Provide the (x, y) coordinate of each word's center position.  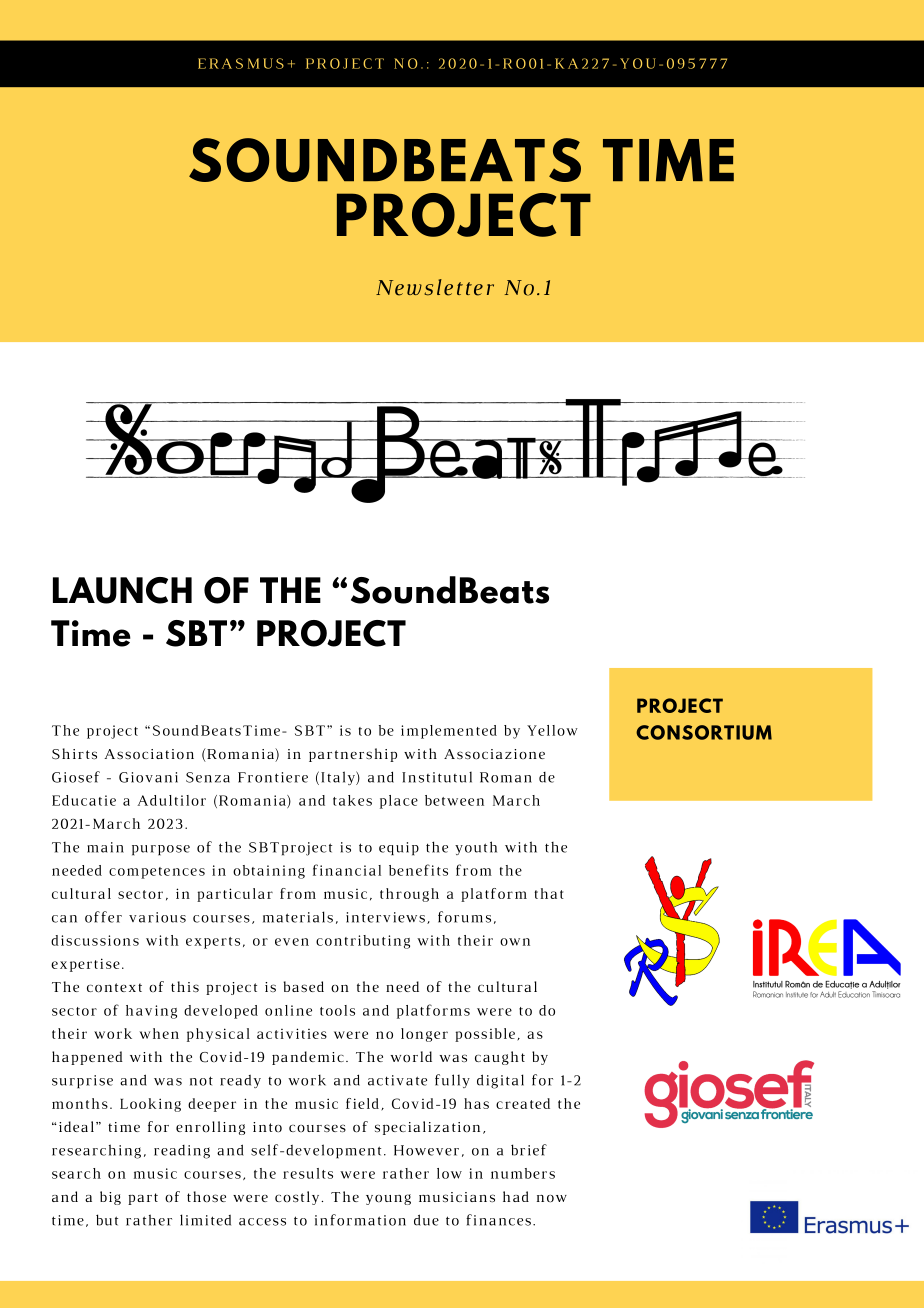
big (110, 1198)
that (549, 893)
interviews (385, 917)
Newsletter (435, 287)
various (157, 917)
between (454, 800)
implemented (449, 732)
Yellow (552, 730)
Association (149, 754)
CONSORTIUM (704, 732)
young (388, 1199)
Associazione (494, 754)
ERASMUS (241, 63)
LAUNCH (122, 590)
